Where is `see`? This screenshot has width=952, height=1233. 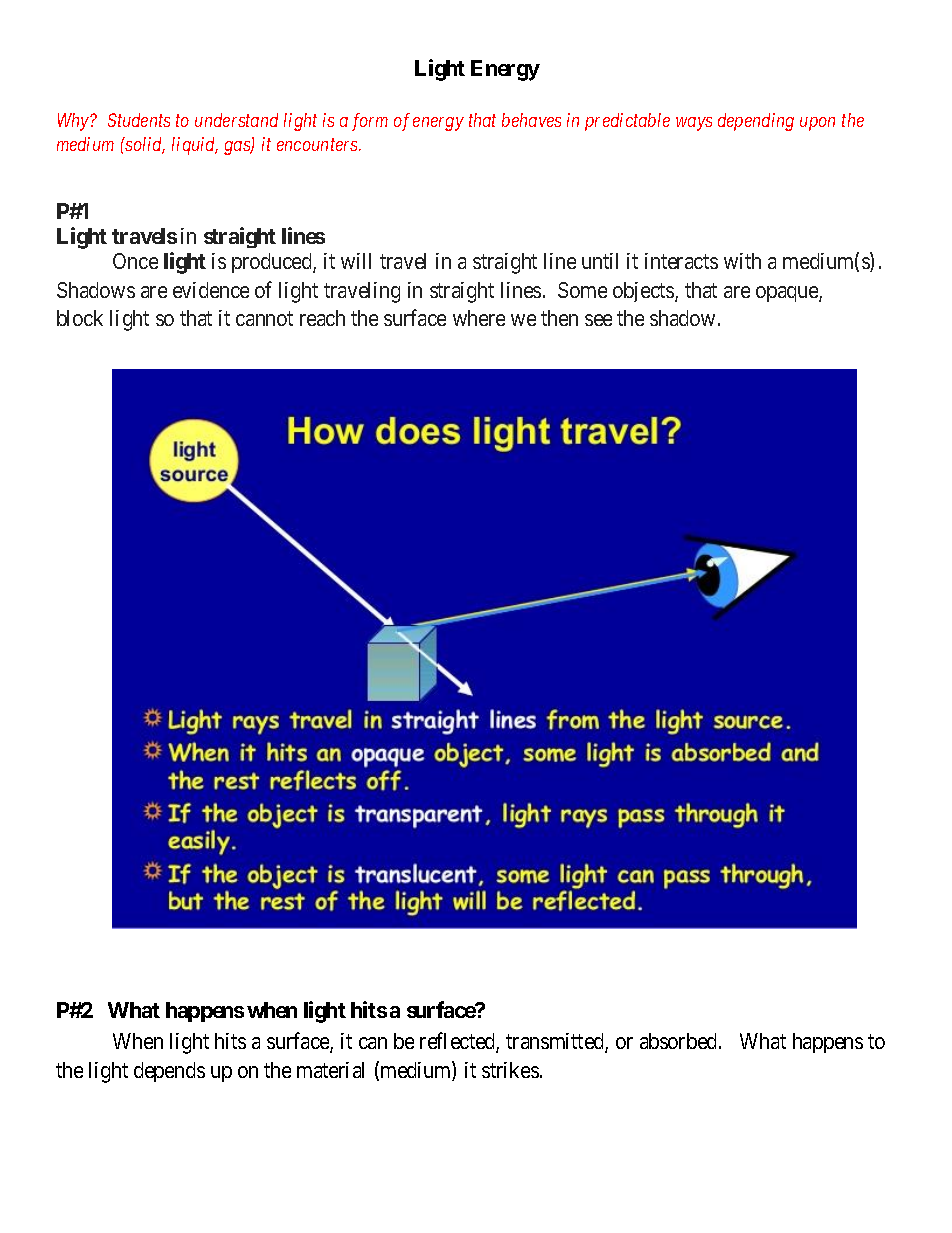 see is located at coordinates (598, 320).
